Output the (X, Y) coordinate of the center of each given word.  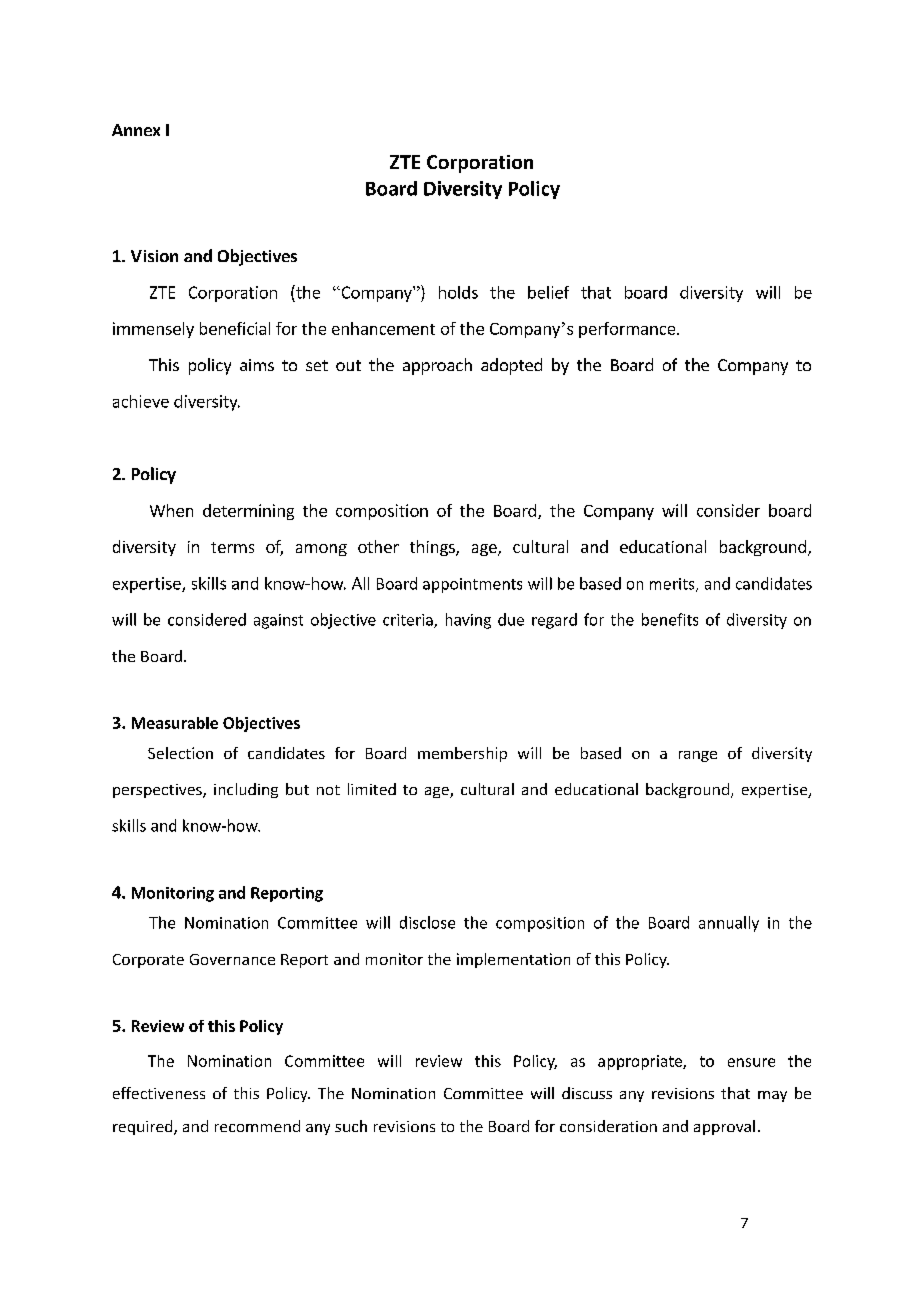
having (468, 621)
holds (458, 292)
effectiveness (159, 1093)
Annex (136, 130)
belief (548, 292)
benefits (670, 619)
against (278, 621)
